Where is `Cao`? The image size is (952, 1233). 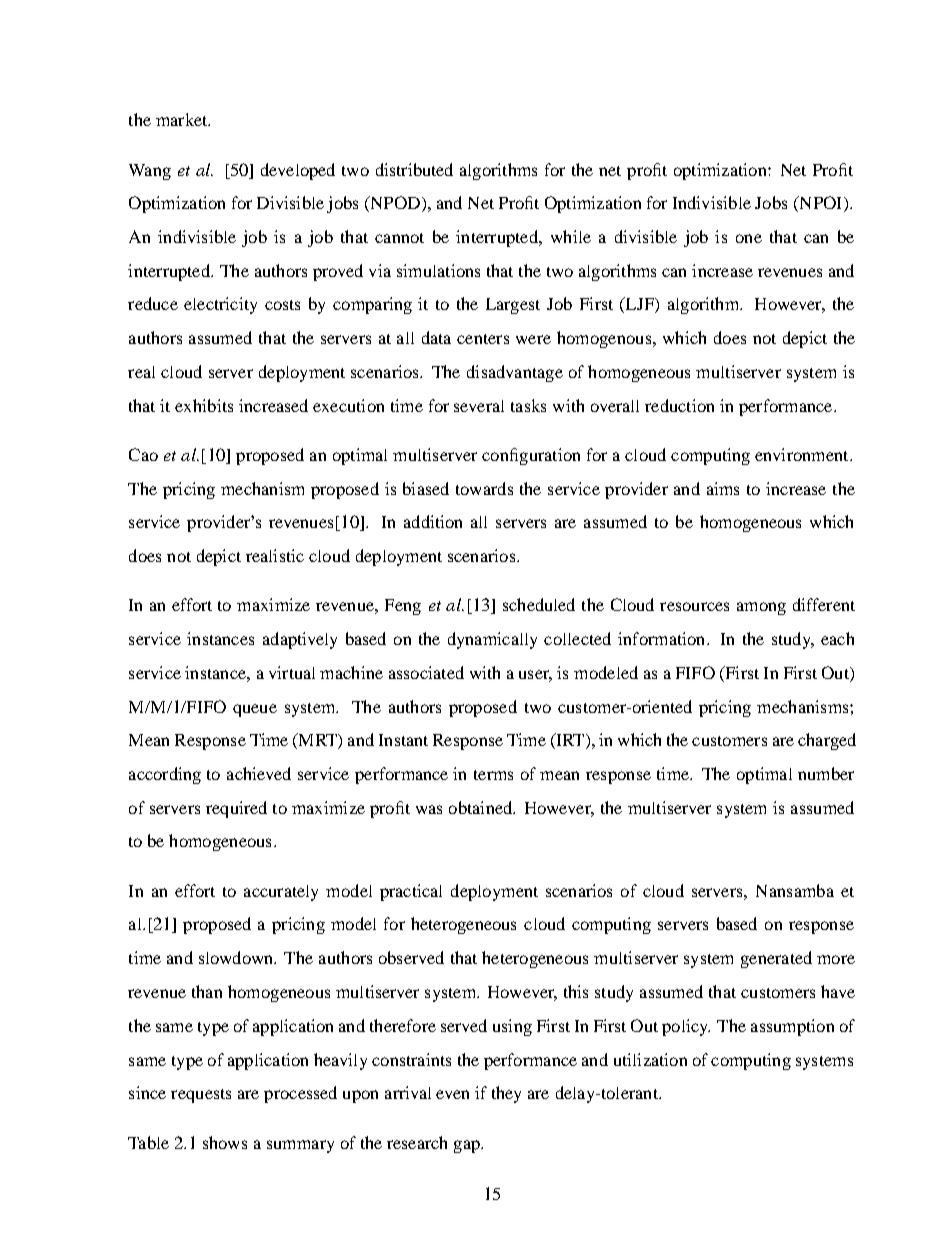
Cao is located at coordinates (143, 454).
